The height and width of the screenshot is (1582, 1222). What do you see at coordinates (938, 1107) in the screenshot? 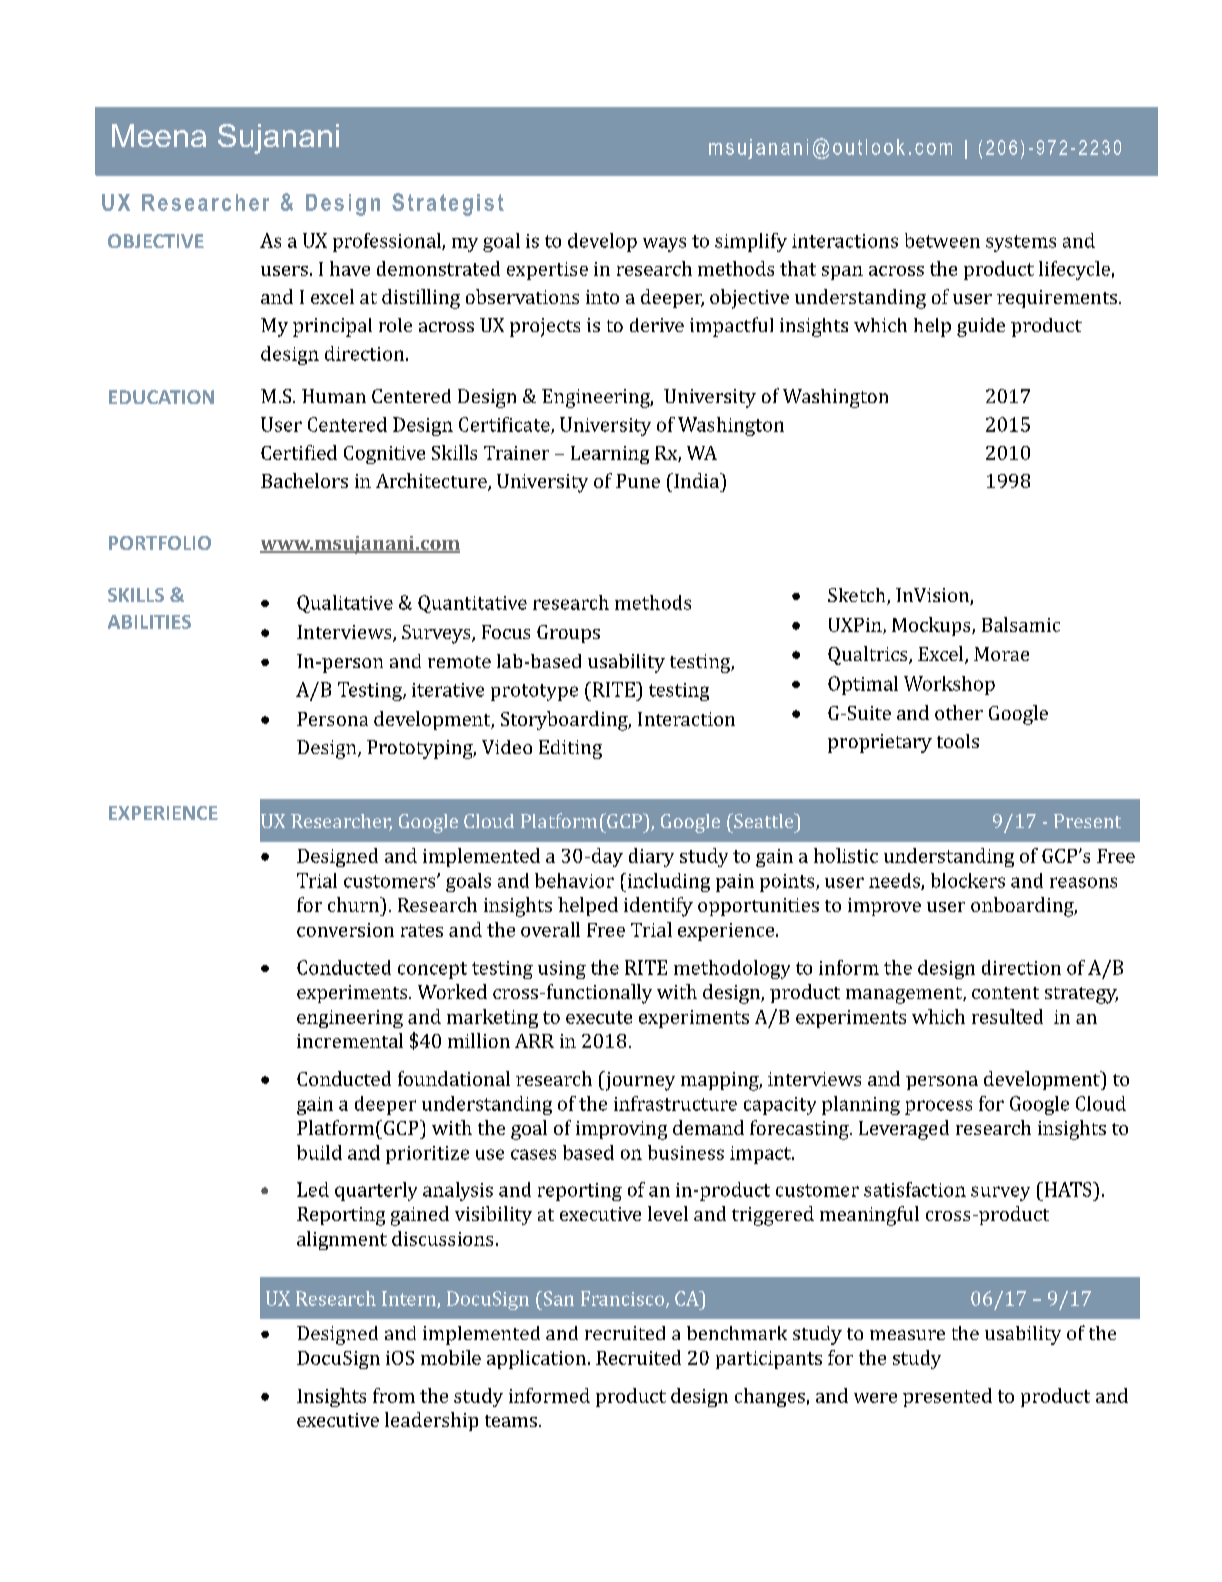
I see `process` at bounding box center [938, 1107].
